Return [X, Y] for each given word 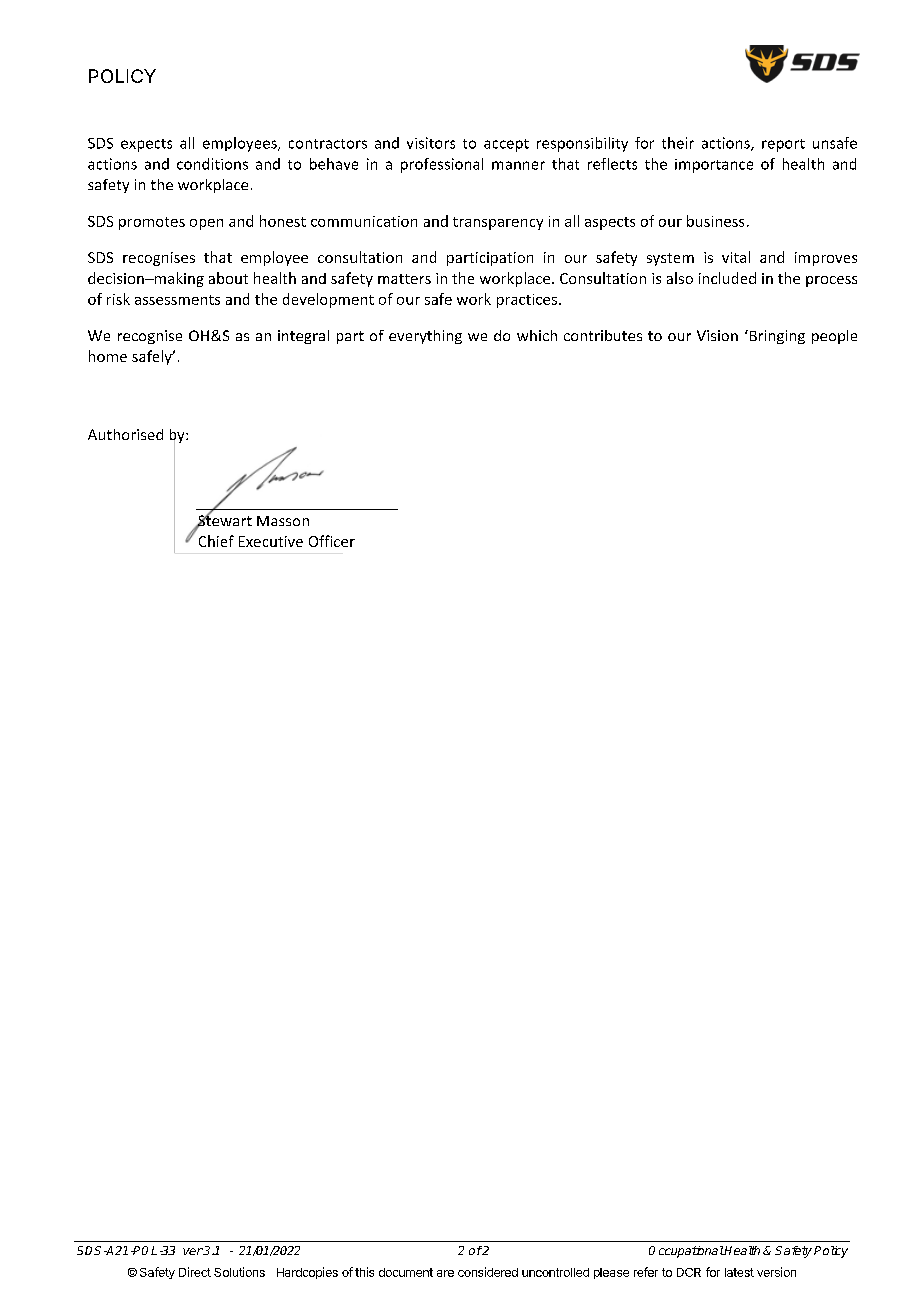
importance [714, 166]
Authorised [125, 434]
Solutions [239, 1272]
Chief [216, 541]
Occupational [686, 1252]
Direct [195, 1272]
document [406, 1272]
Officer [332, 541]
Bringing [776, 337]
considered [488, 1272]
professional [442, 165]
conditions [212, 164]
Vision [717, 335]
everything [425, 337]
